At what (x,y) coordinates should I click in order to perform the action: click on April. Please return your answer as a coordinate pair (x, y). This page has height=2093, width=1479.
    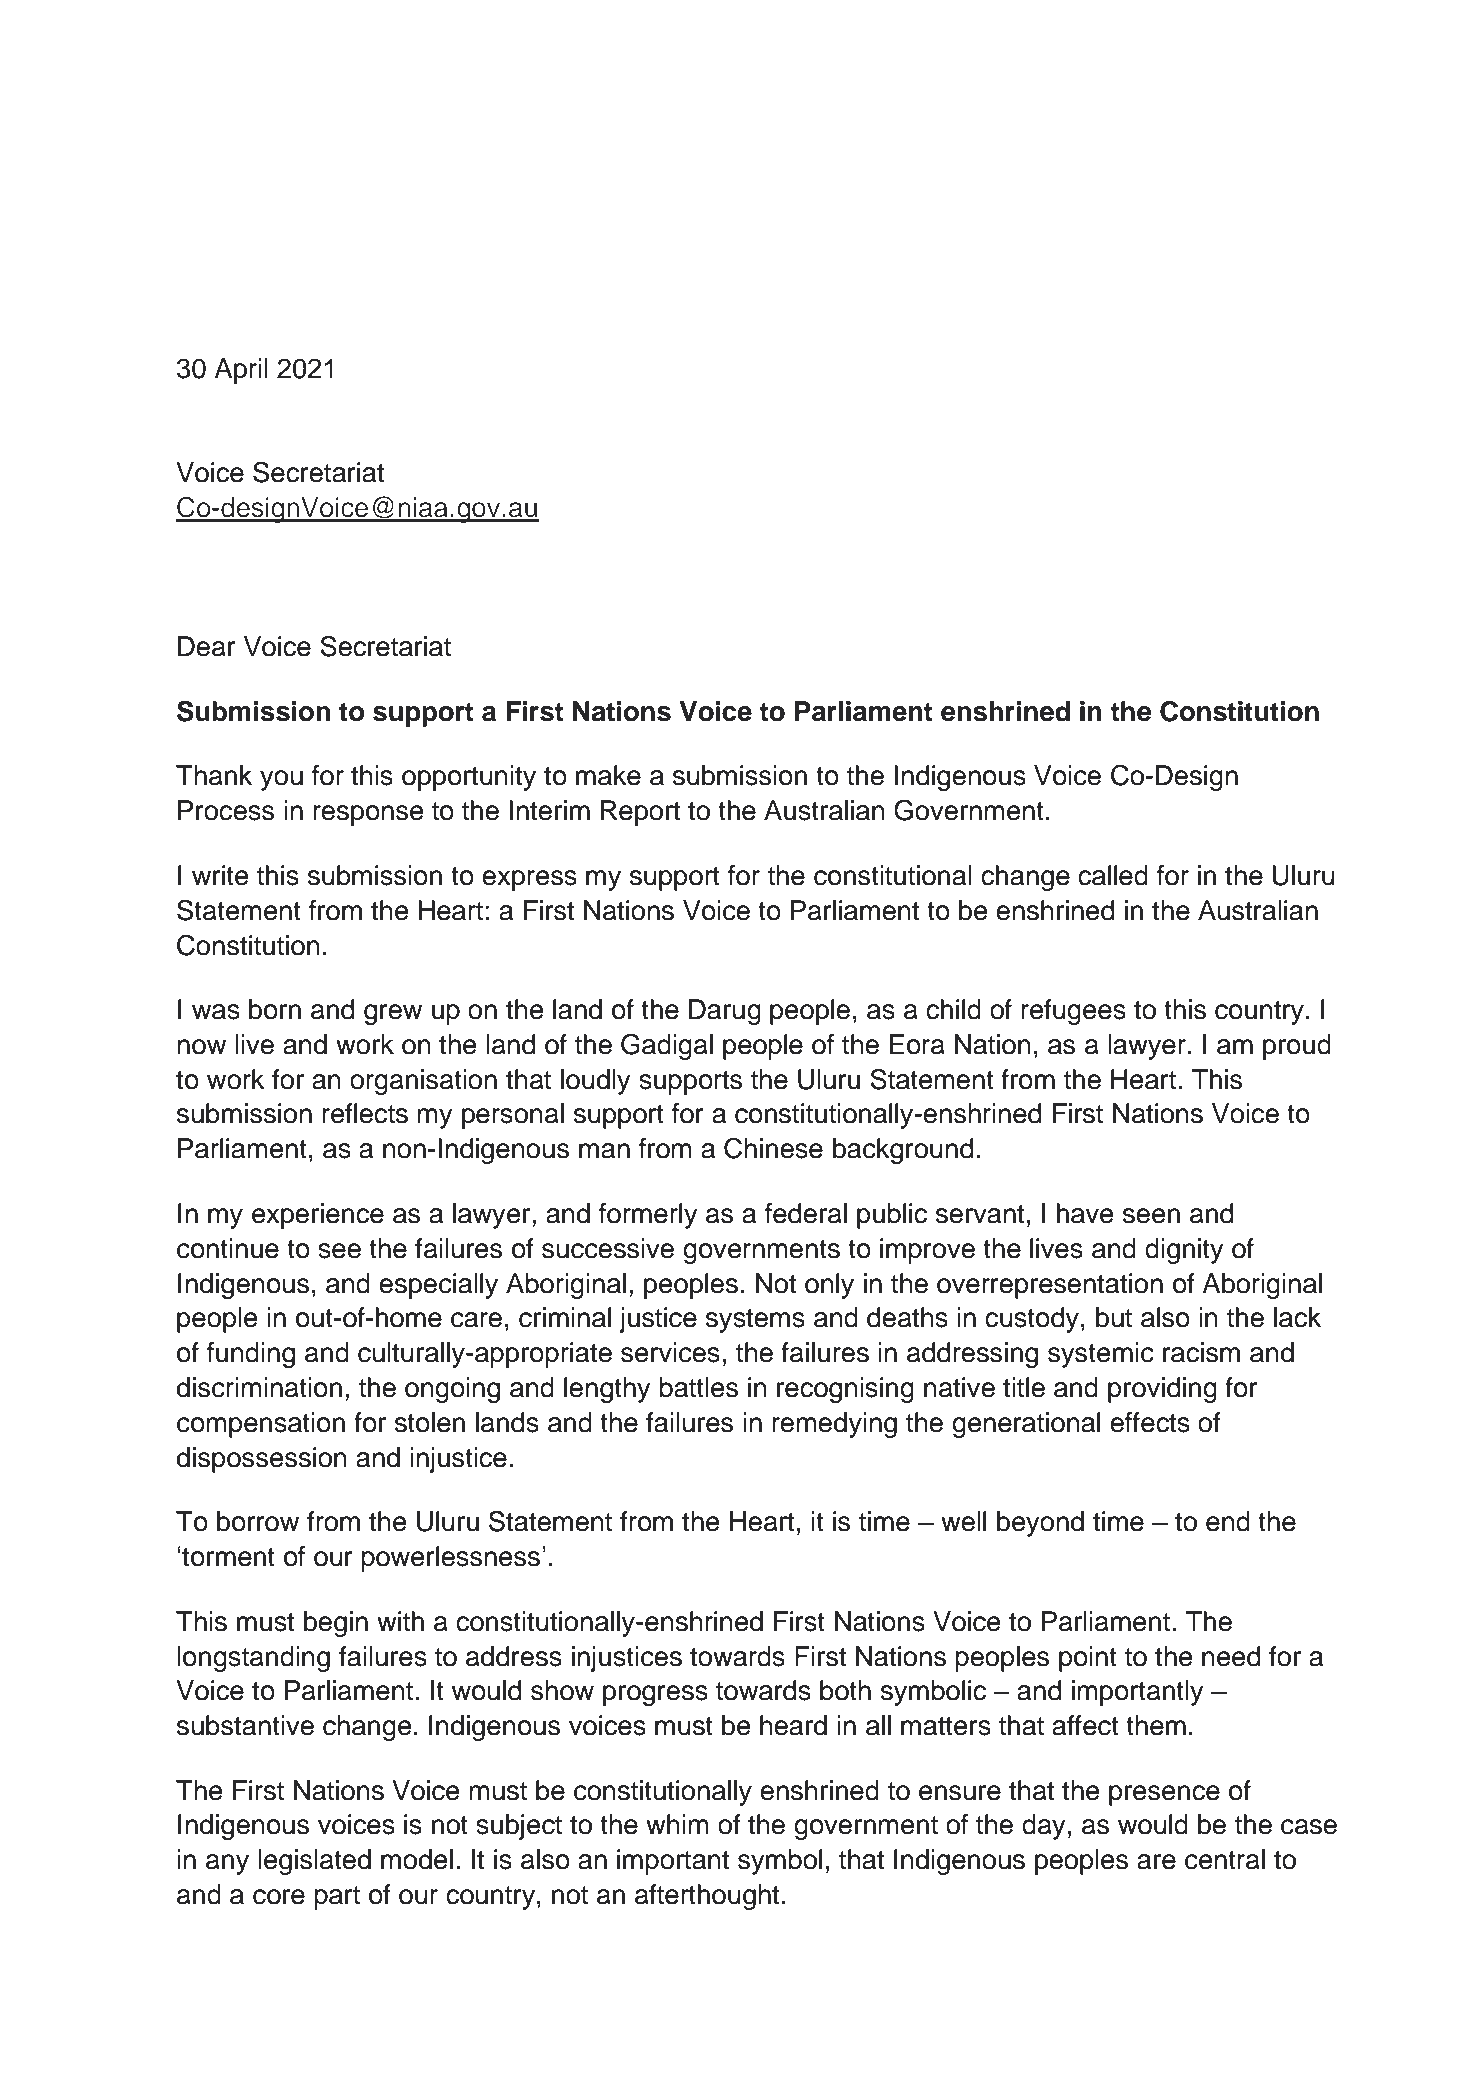
    Looking at the image, I should click on (241, 371).
